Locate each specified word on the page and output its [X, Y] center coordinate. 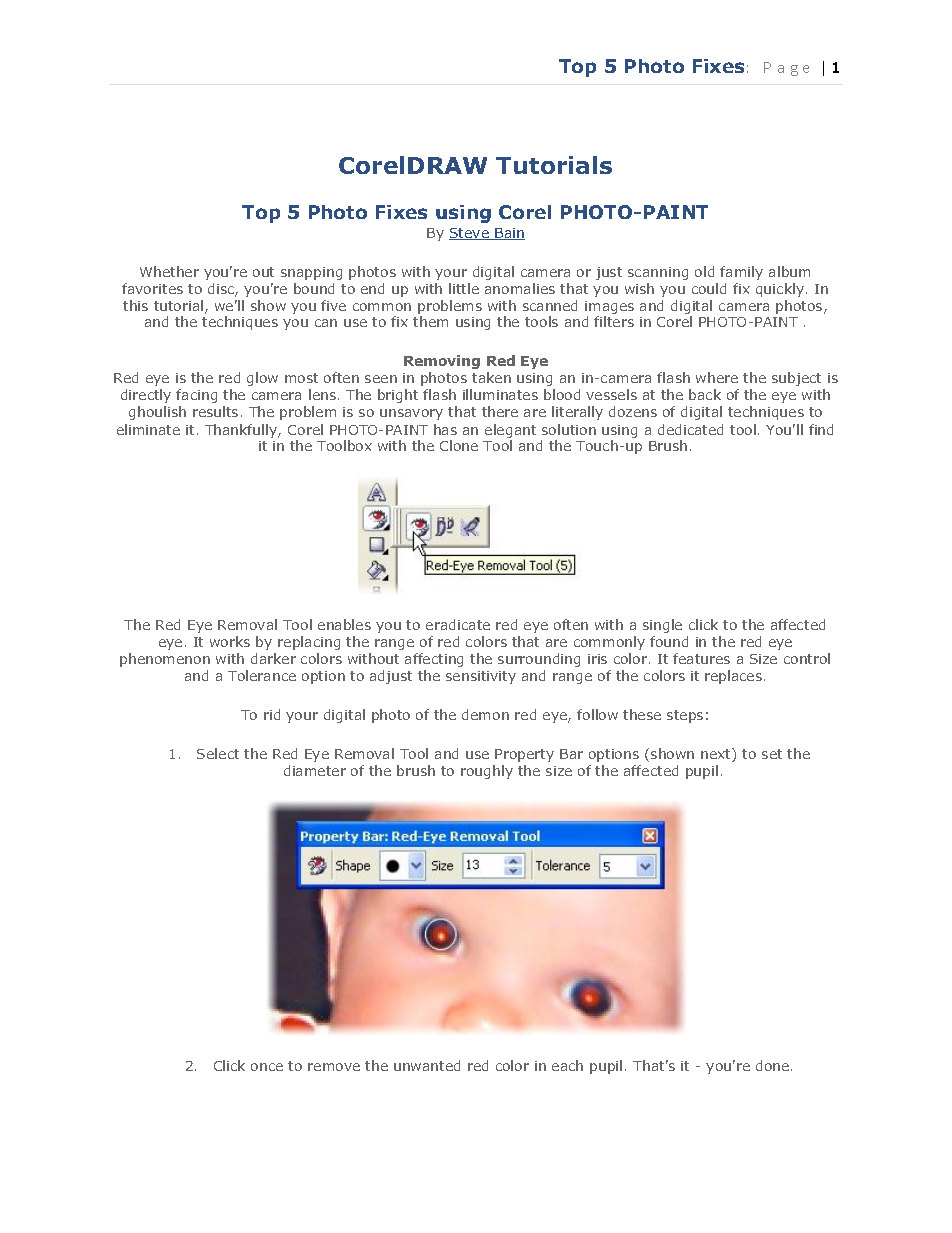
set [772, 754]
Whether [169, 271]
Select [218, 753]
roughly [487, 772]
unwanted [427, 1065]
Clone [459, 445]
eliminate [148, 429]
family [741, 273]
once [267, 1067]
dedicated [690, 429]
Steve [470, 234]
